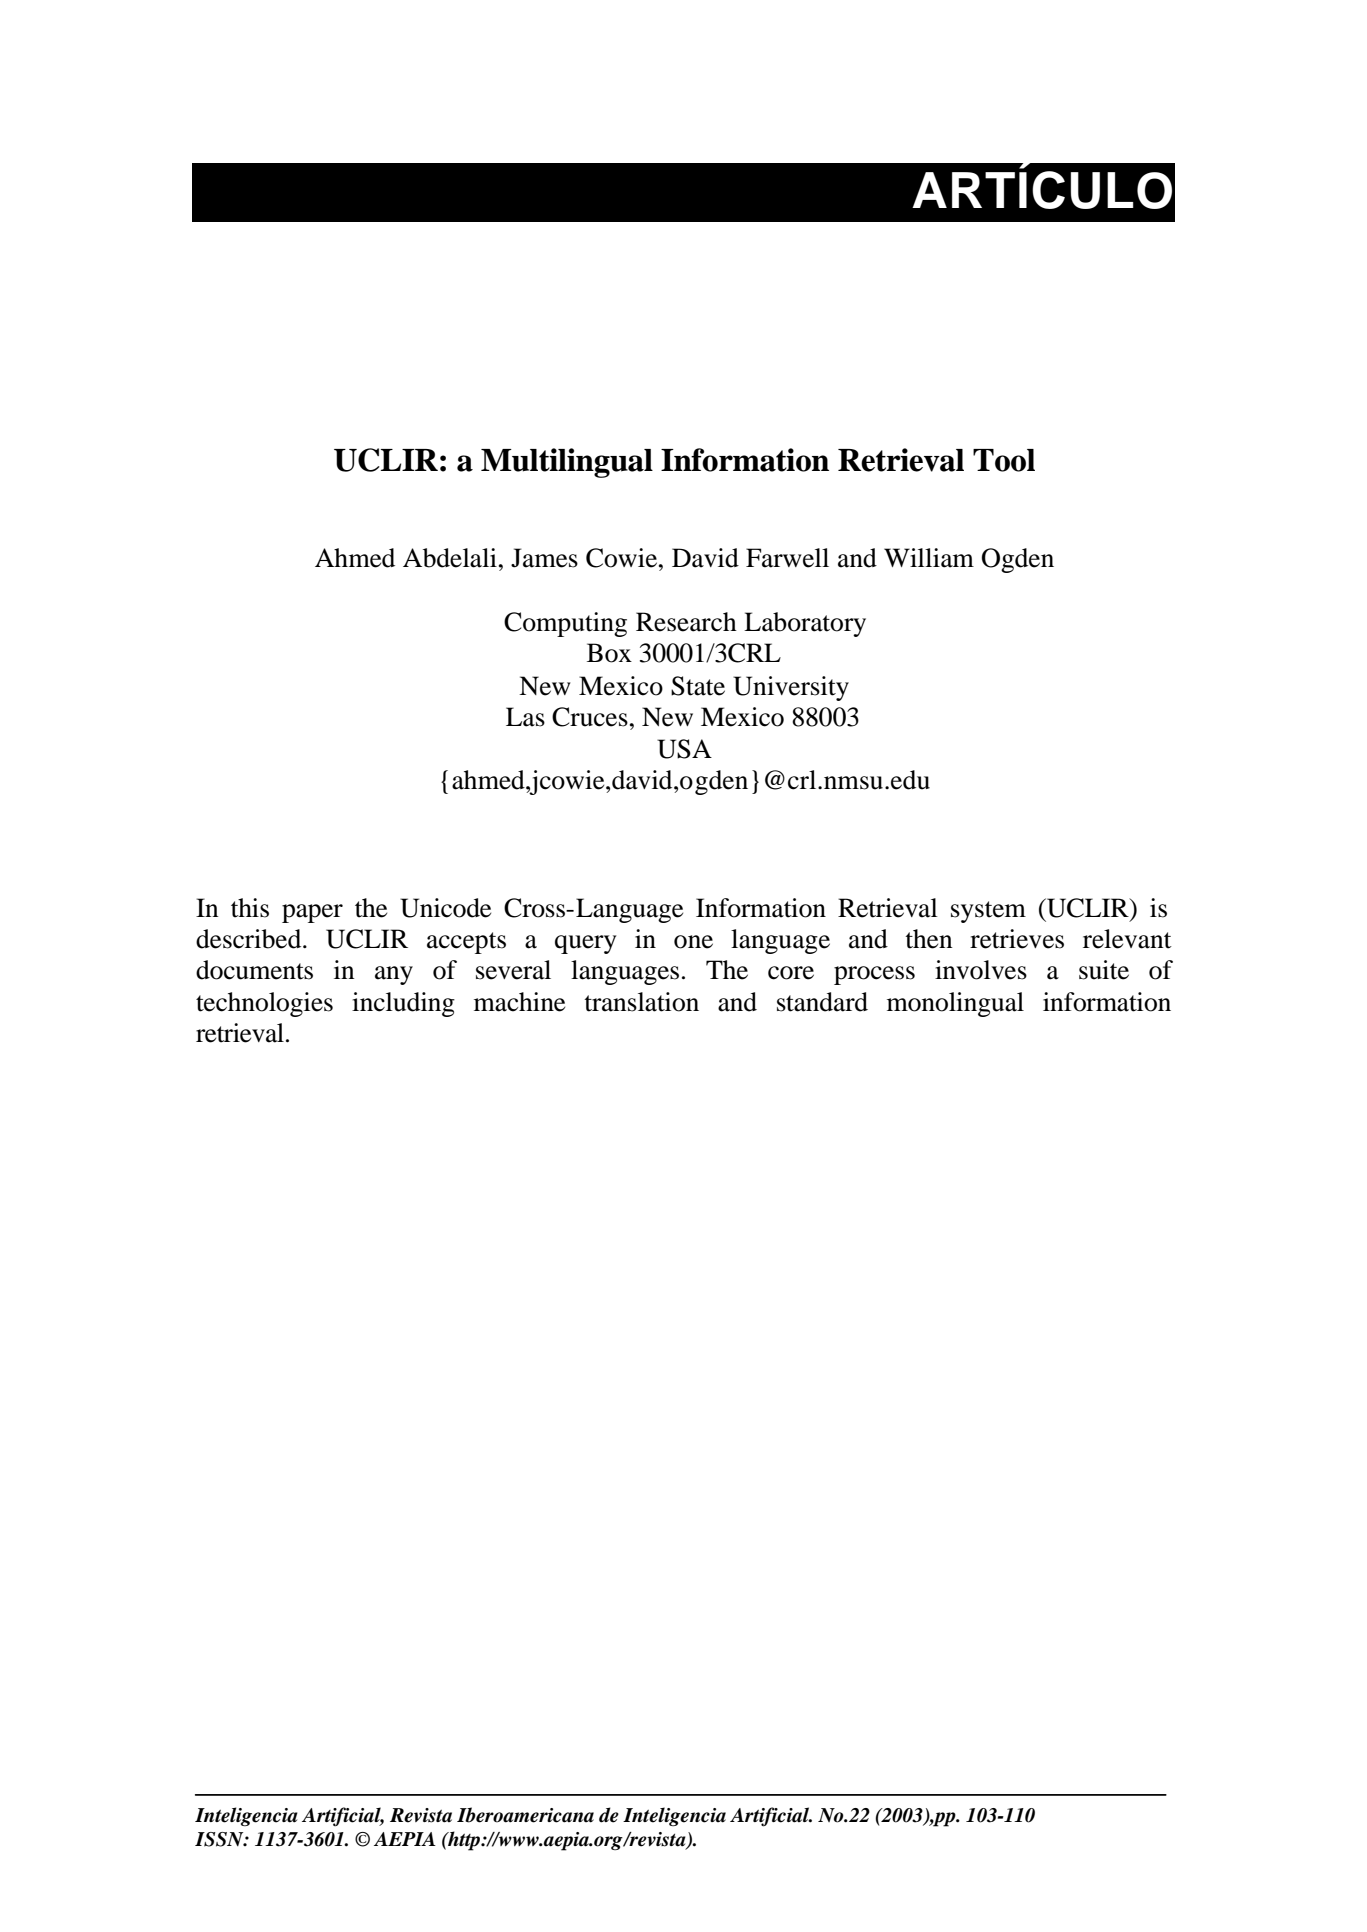  I want to click on USA, so click(684, 749).
